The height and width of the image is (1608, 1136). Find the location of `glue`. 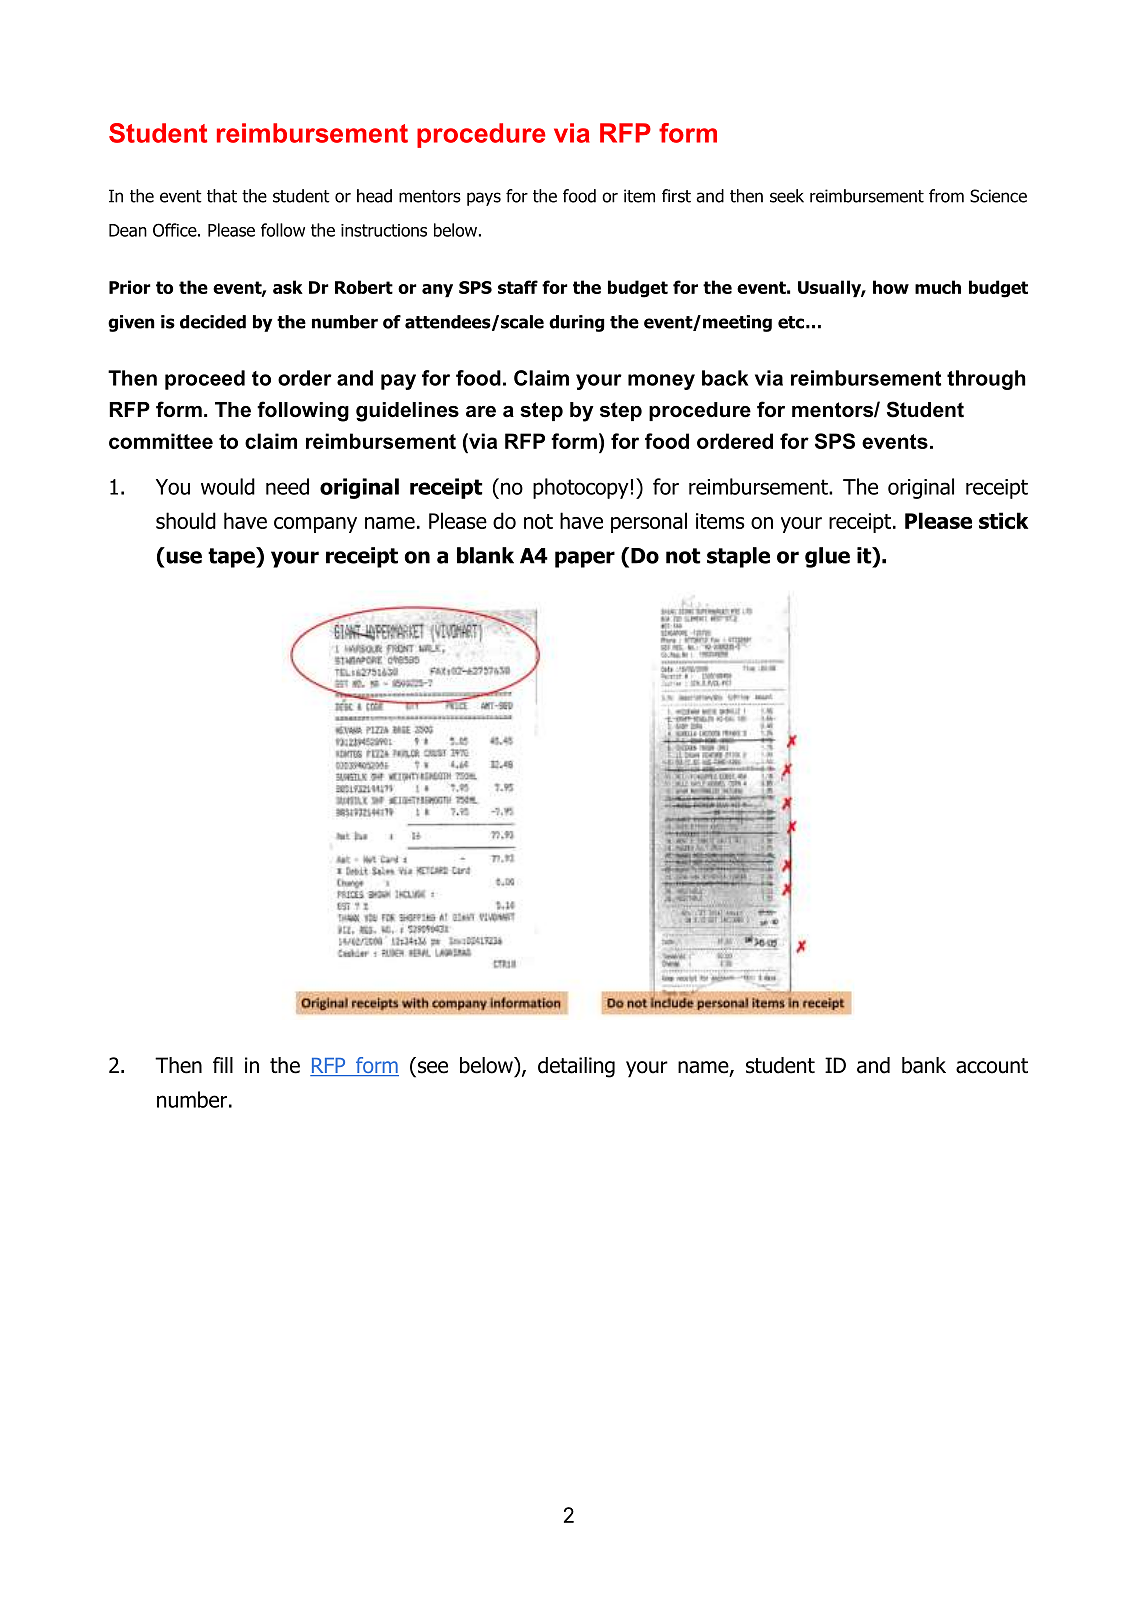

glue is located at coordinates (827, 557).
